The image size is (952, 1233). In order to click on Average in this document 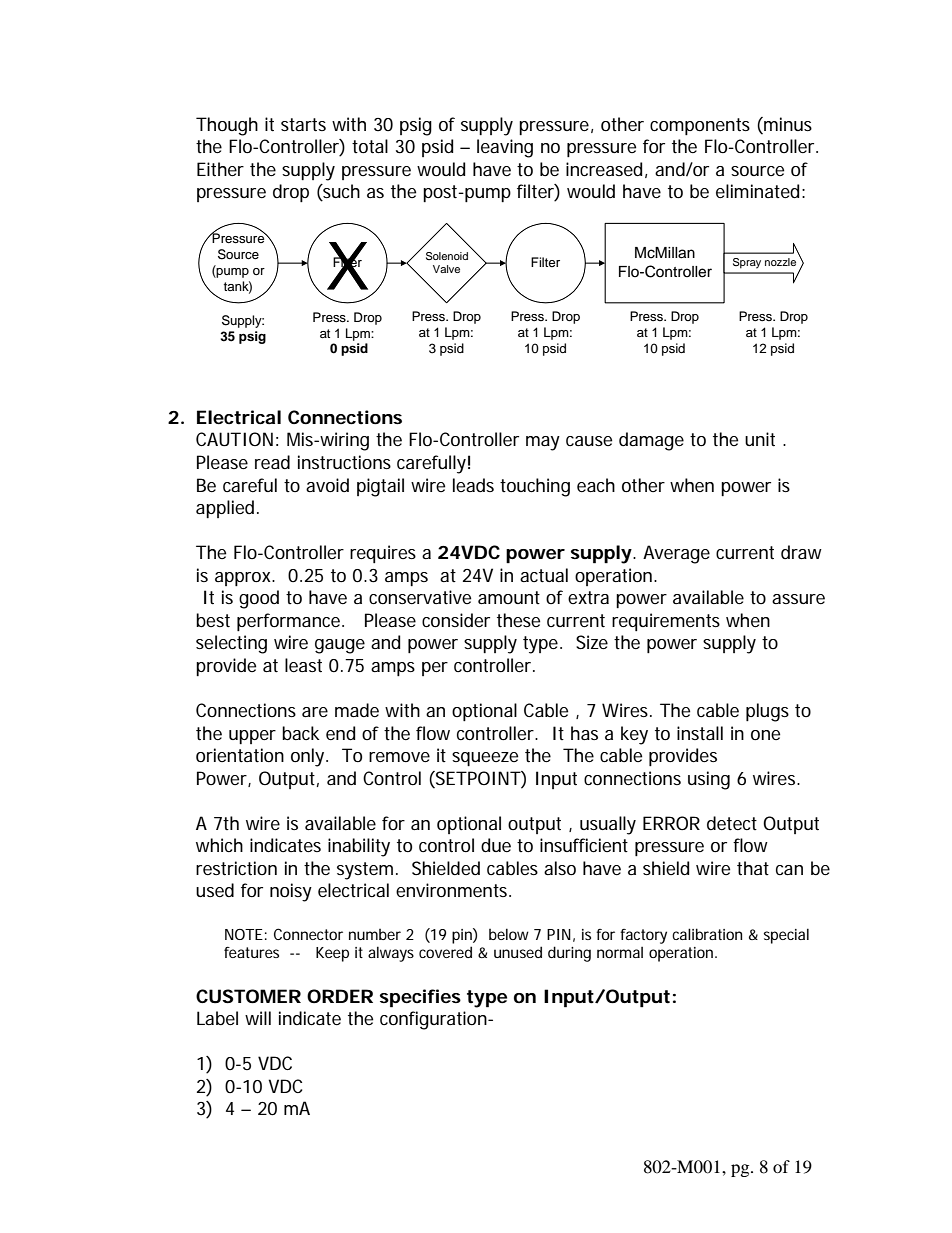, I will do `click(676, 554)`.
